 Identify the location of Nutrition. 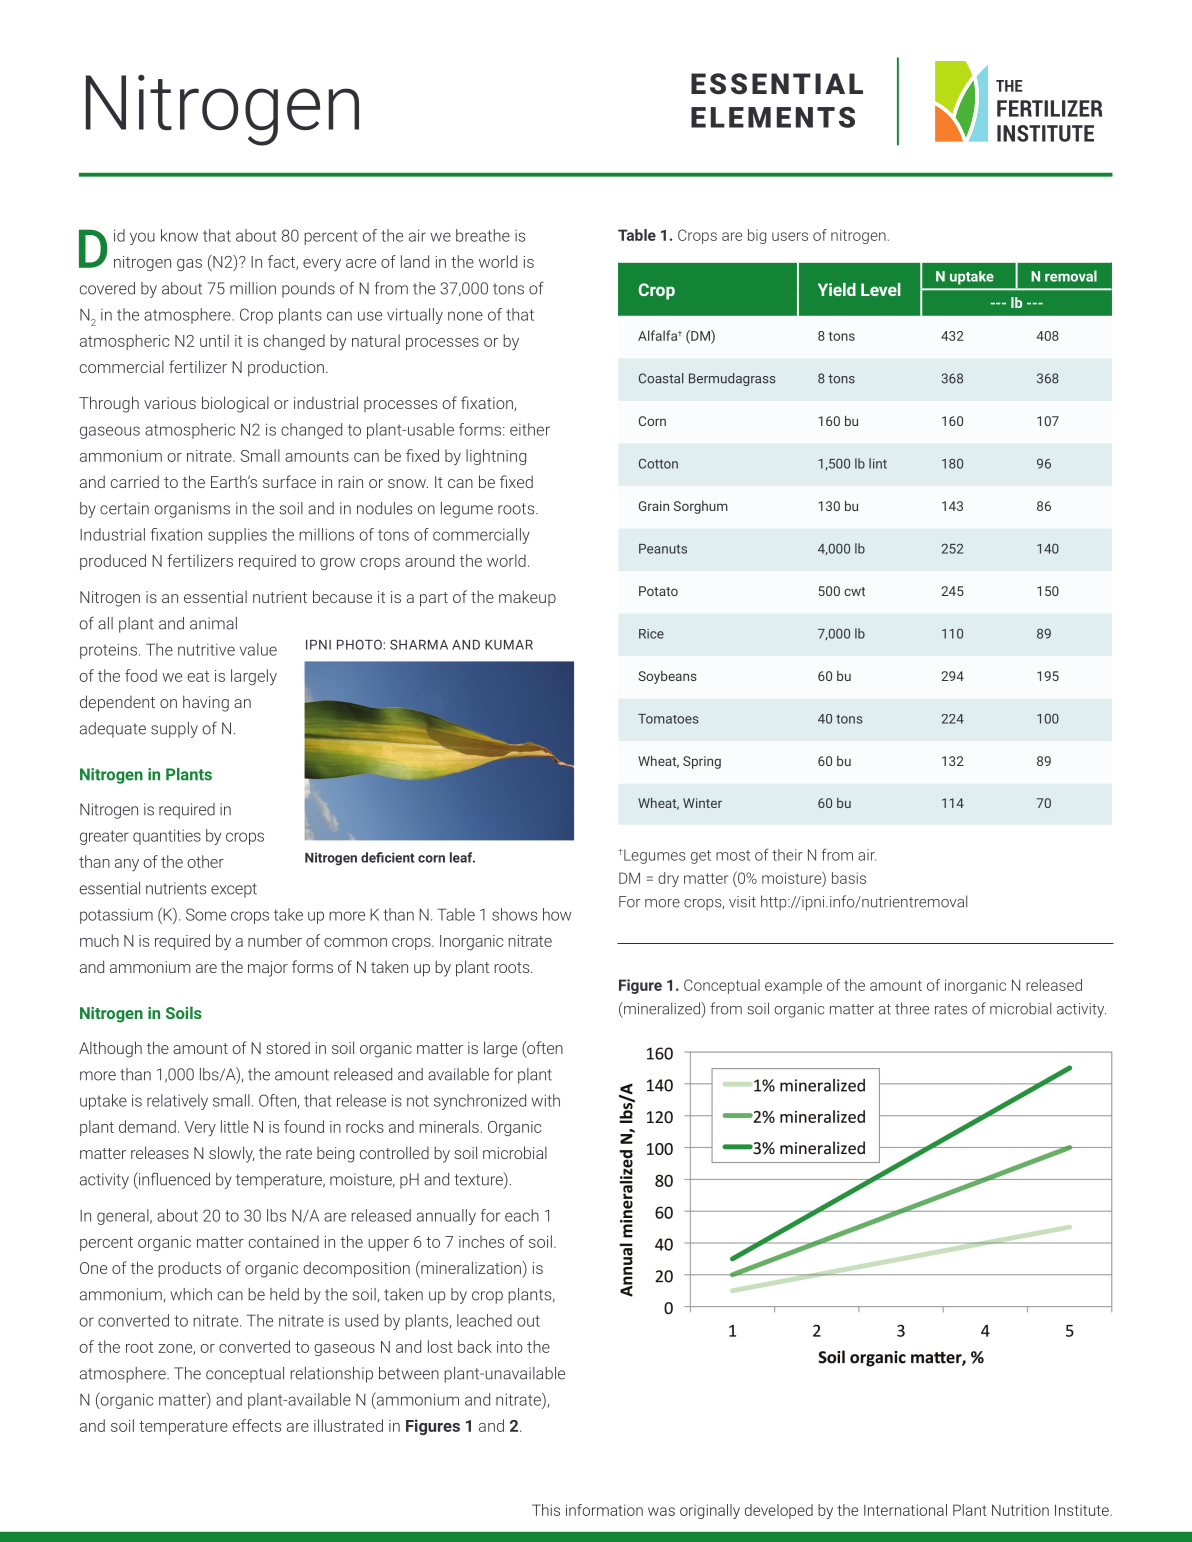
(1020, 1510).
